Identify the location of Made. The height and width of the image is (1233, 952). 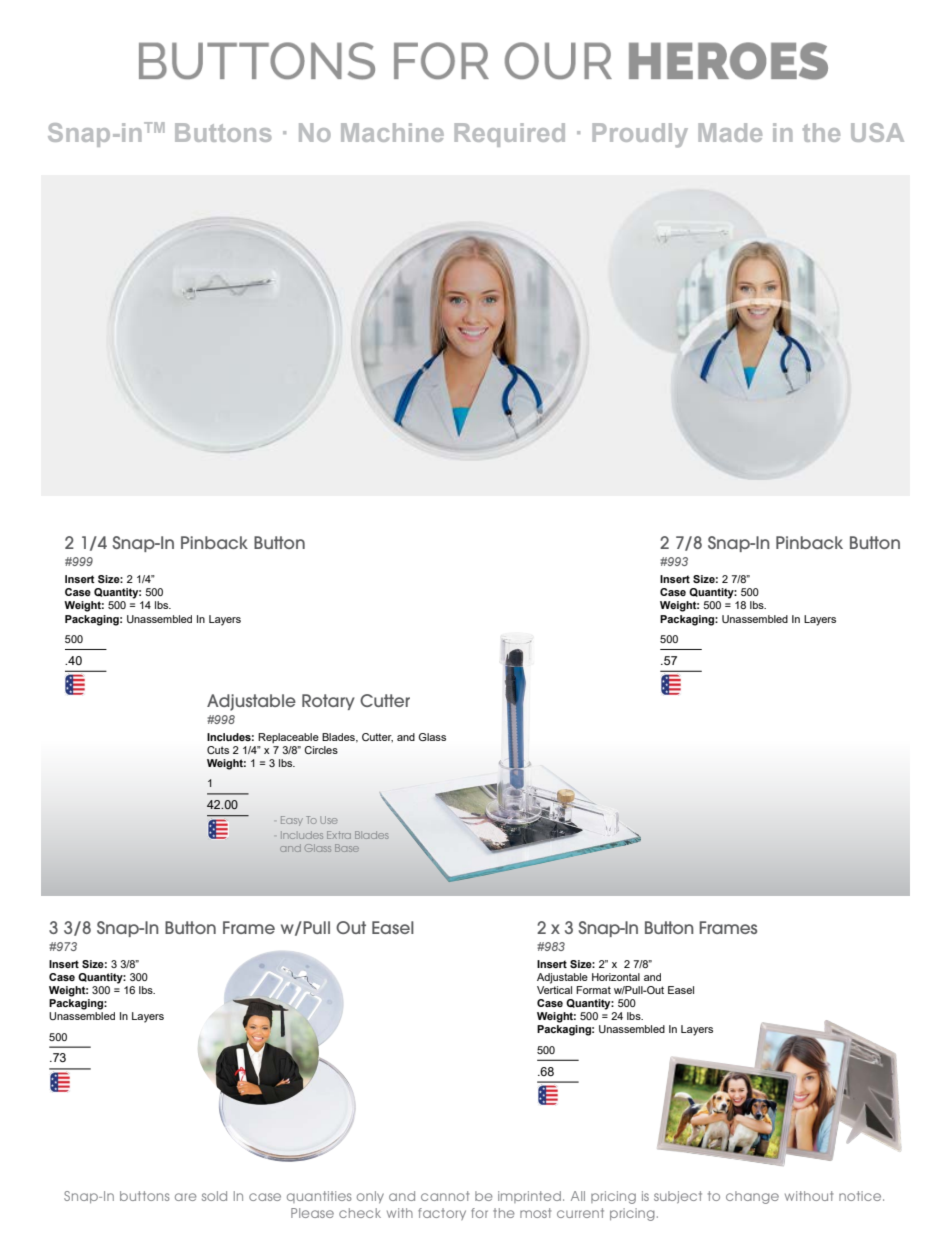
(730, 132).
